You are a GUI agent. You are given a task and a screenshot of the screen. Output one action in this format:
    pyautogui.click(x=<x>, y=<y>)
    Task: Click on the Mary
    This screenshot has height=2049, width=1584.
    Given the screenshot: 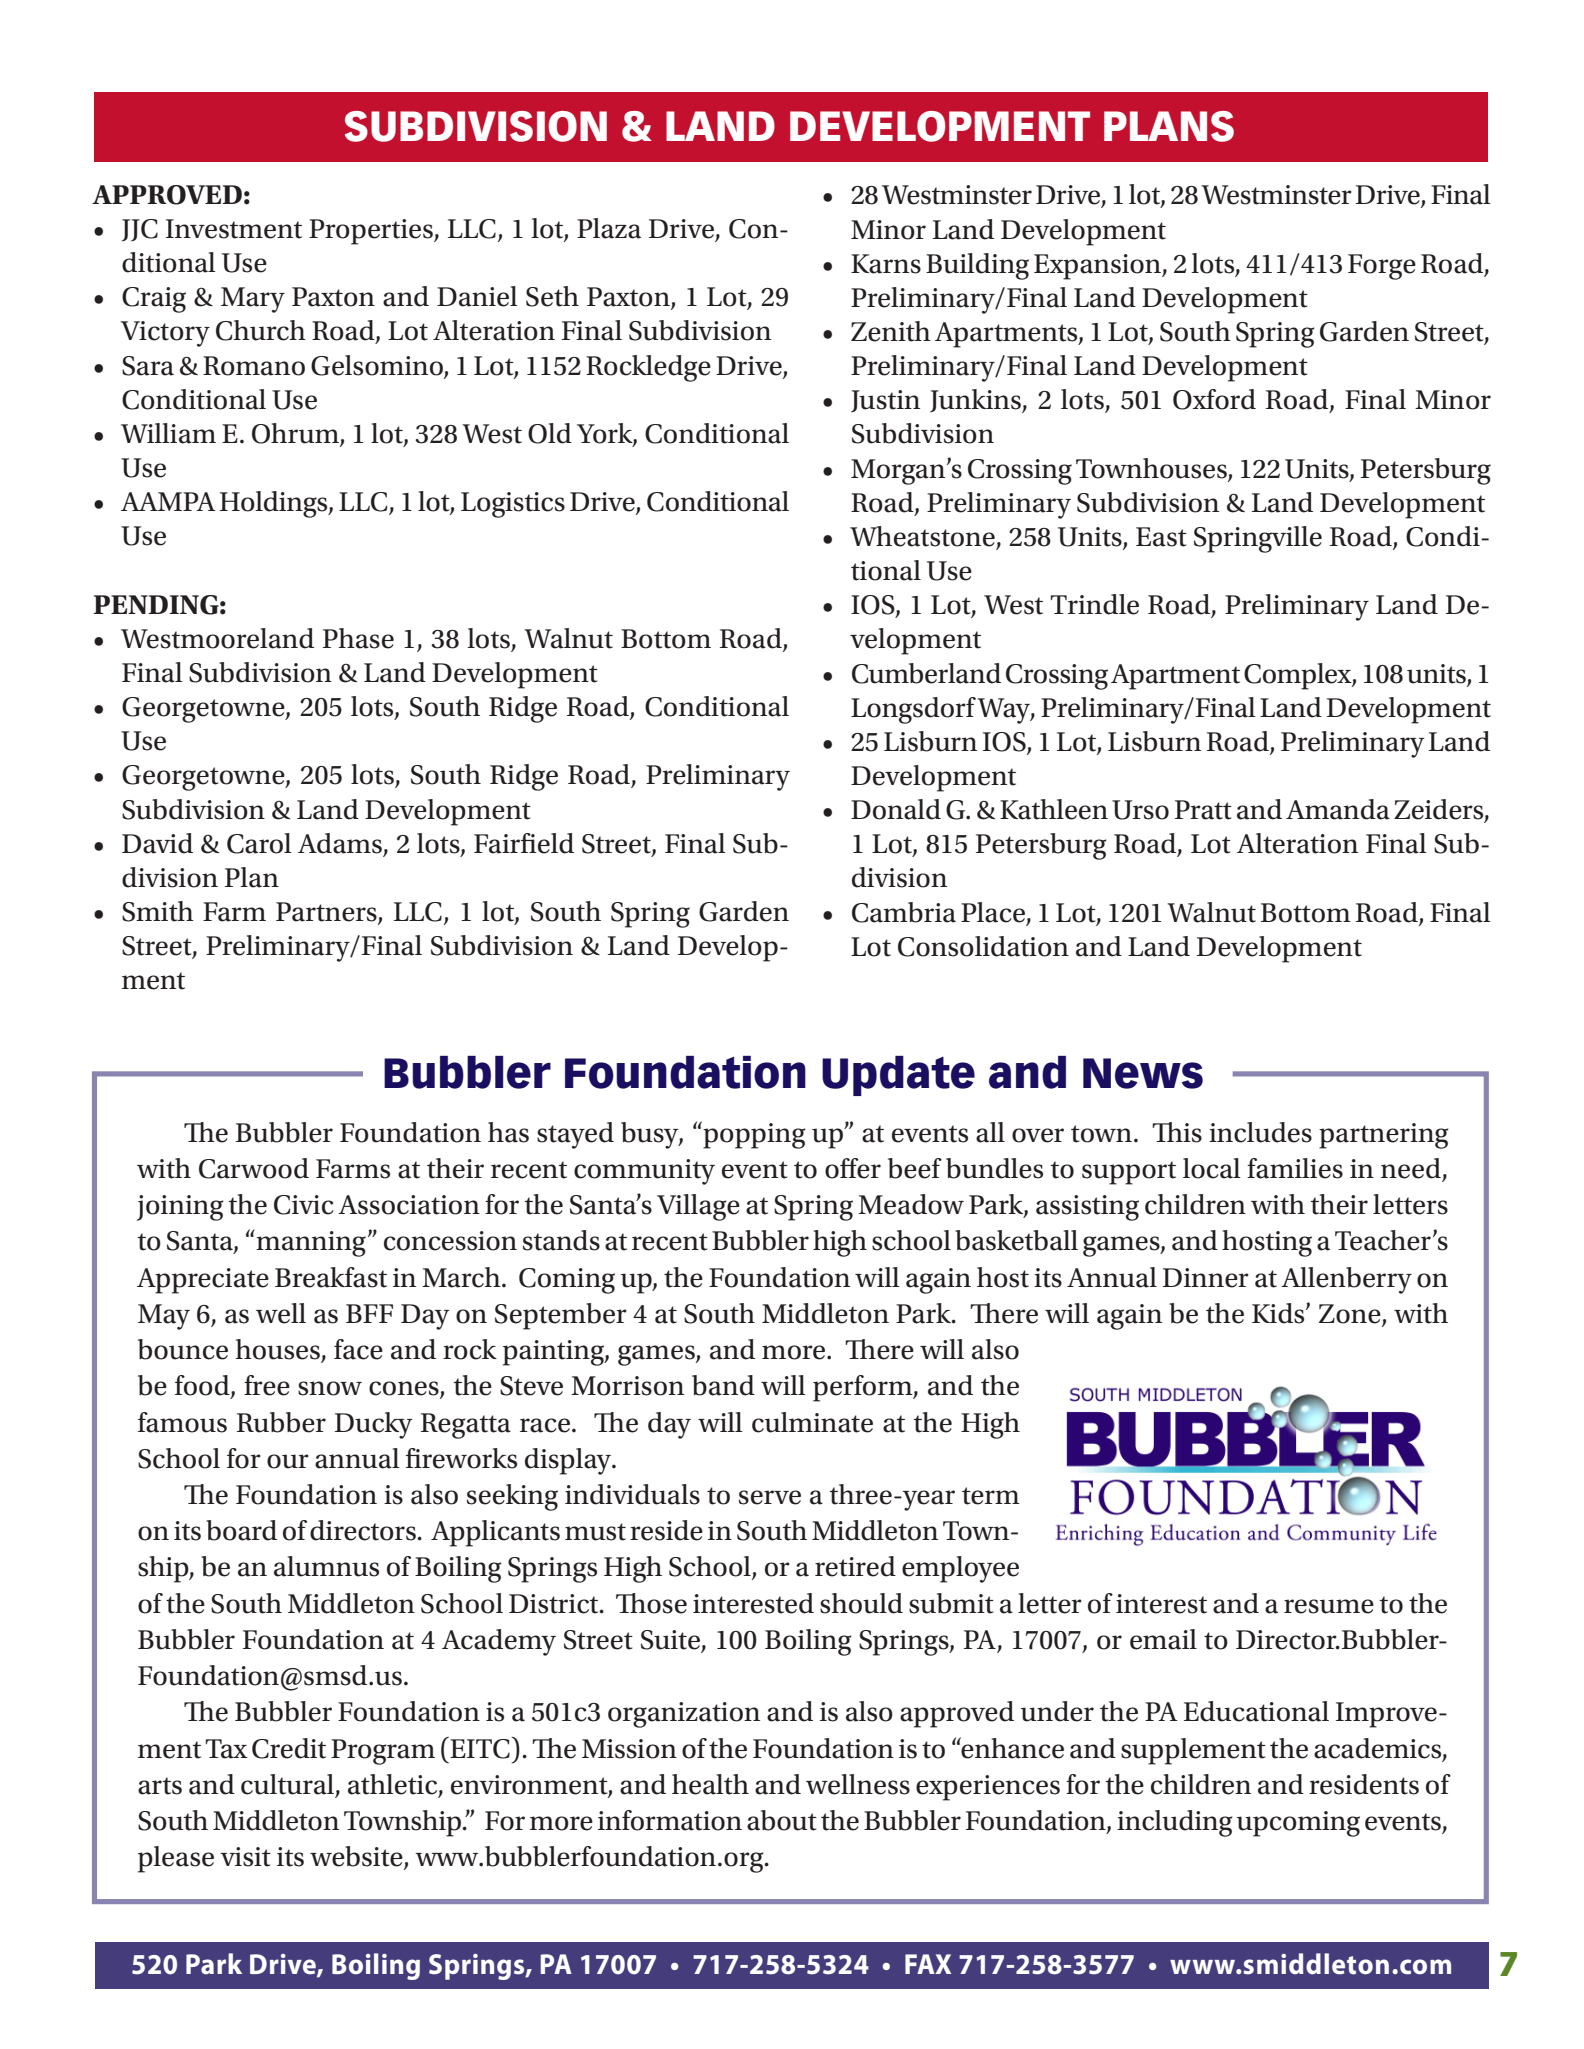 What is the action you would take?
    pyautogui.click(x=253, y=300)
